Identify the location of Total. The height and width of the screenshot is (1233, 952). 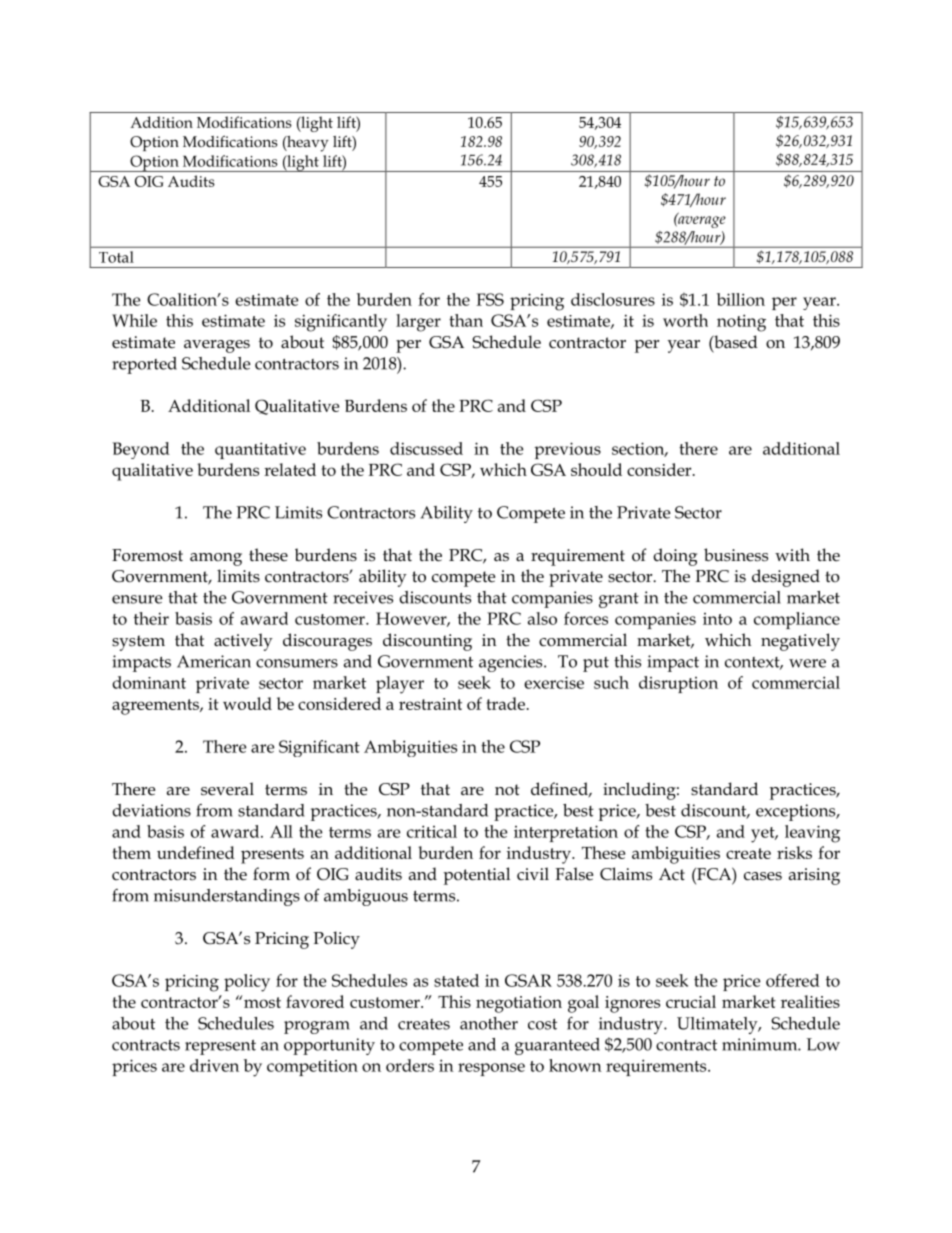
(116, 257).
